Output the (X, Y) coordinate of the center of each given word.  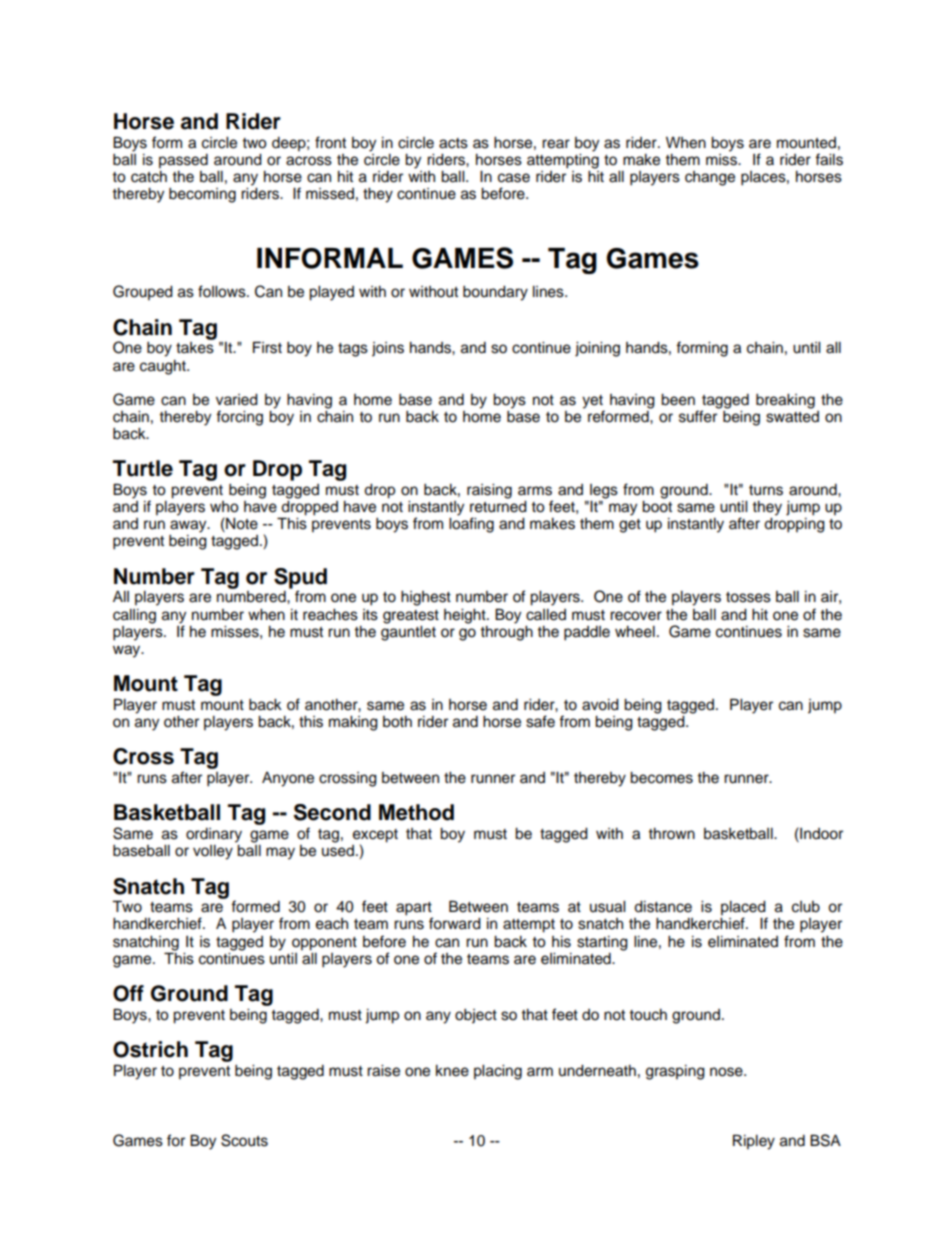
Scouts (244, 1140)
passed (183, 161)
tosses (748, 597)
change (710, 178)
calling (134, 616)
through (506, 632)
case (514, 178)
